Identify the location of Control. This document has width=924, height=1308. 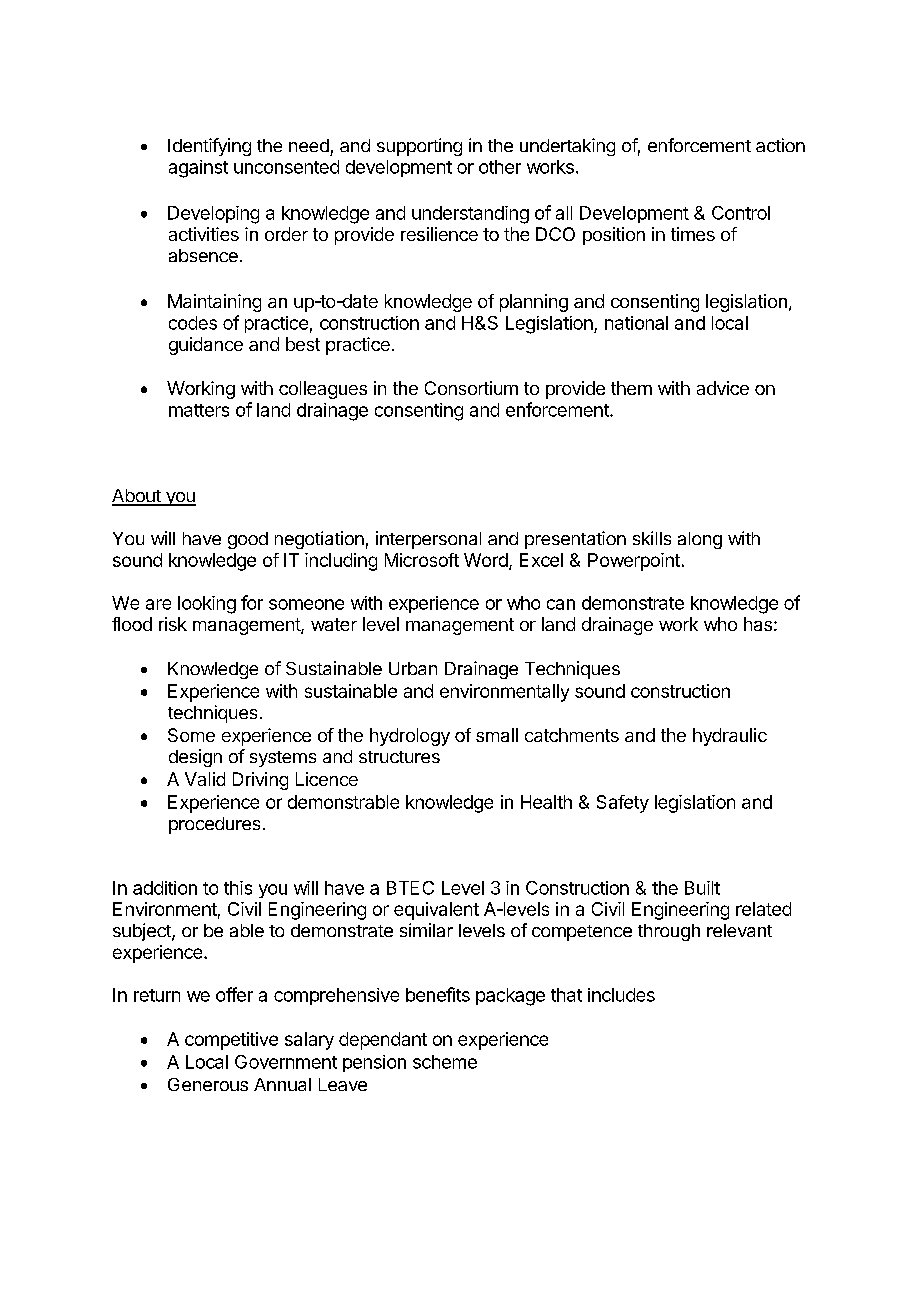
(741, 213).
